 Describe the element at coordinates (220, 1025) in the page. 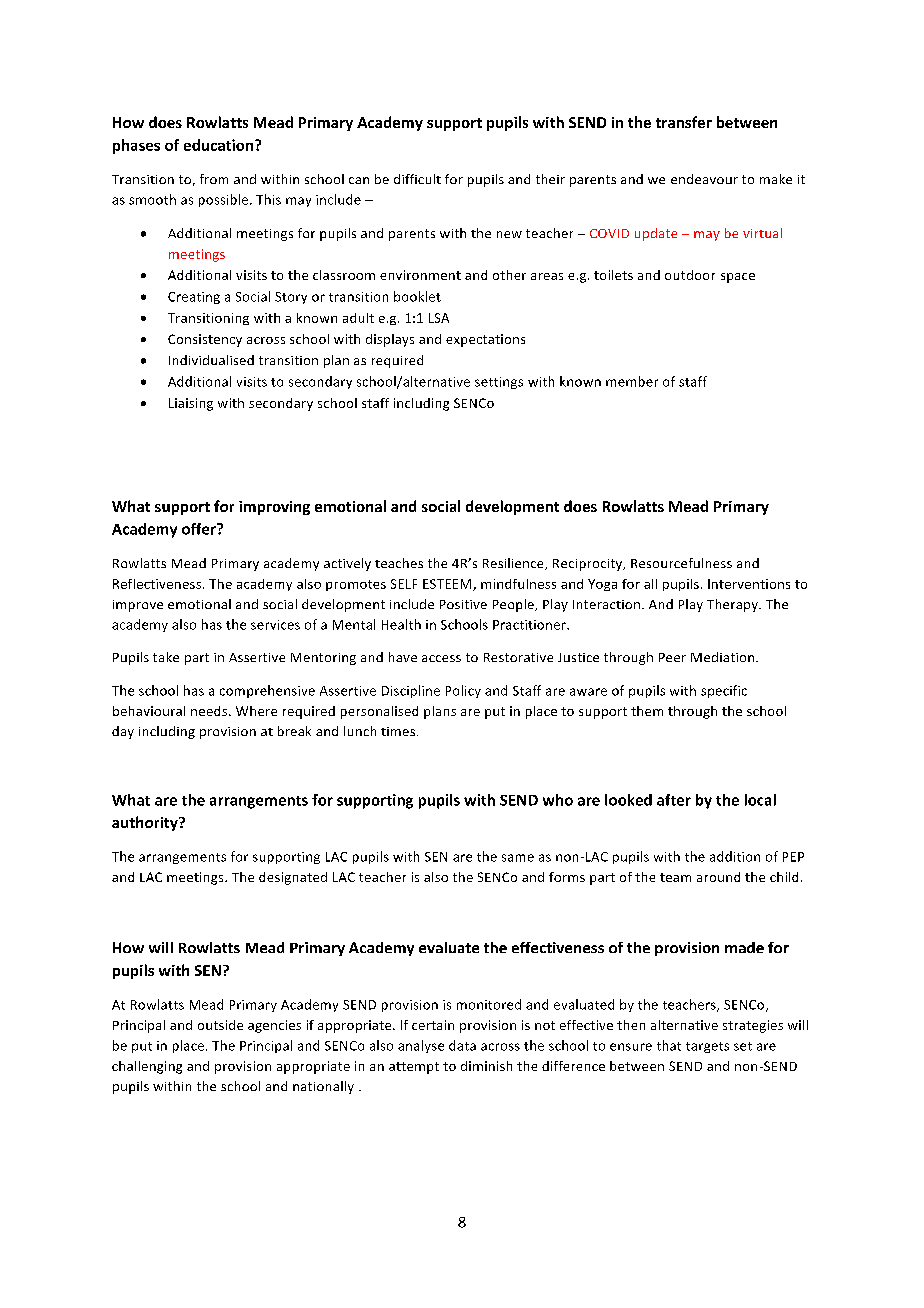

I see `outside` at that location.
